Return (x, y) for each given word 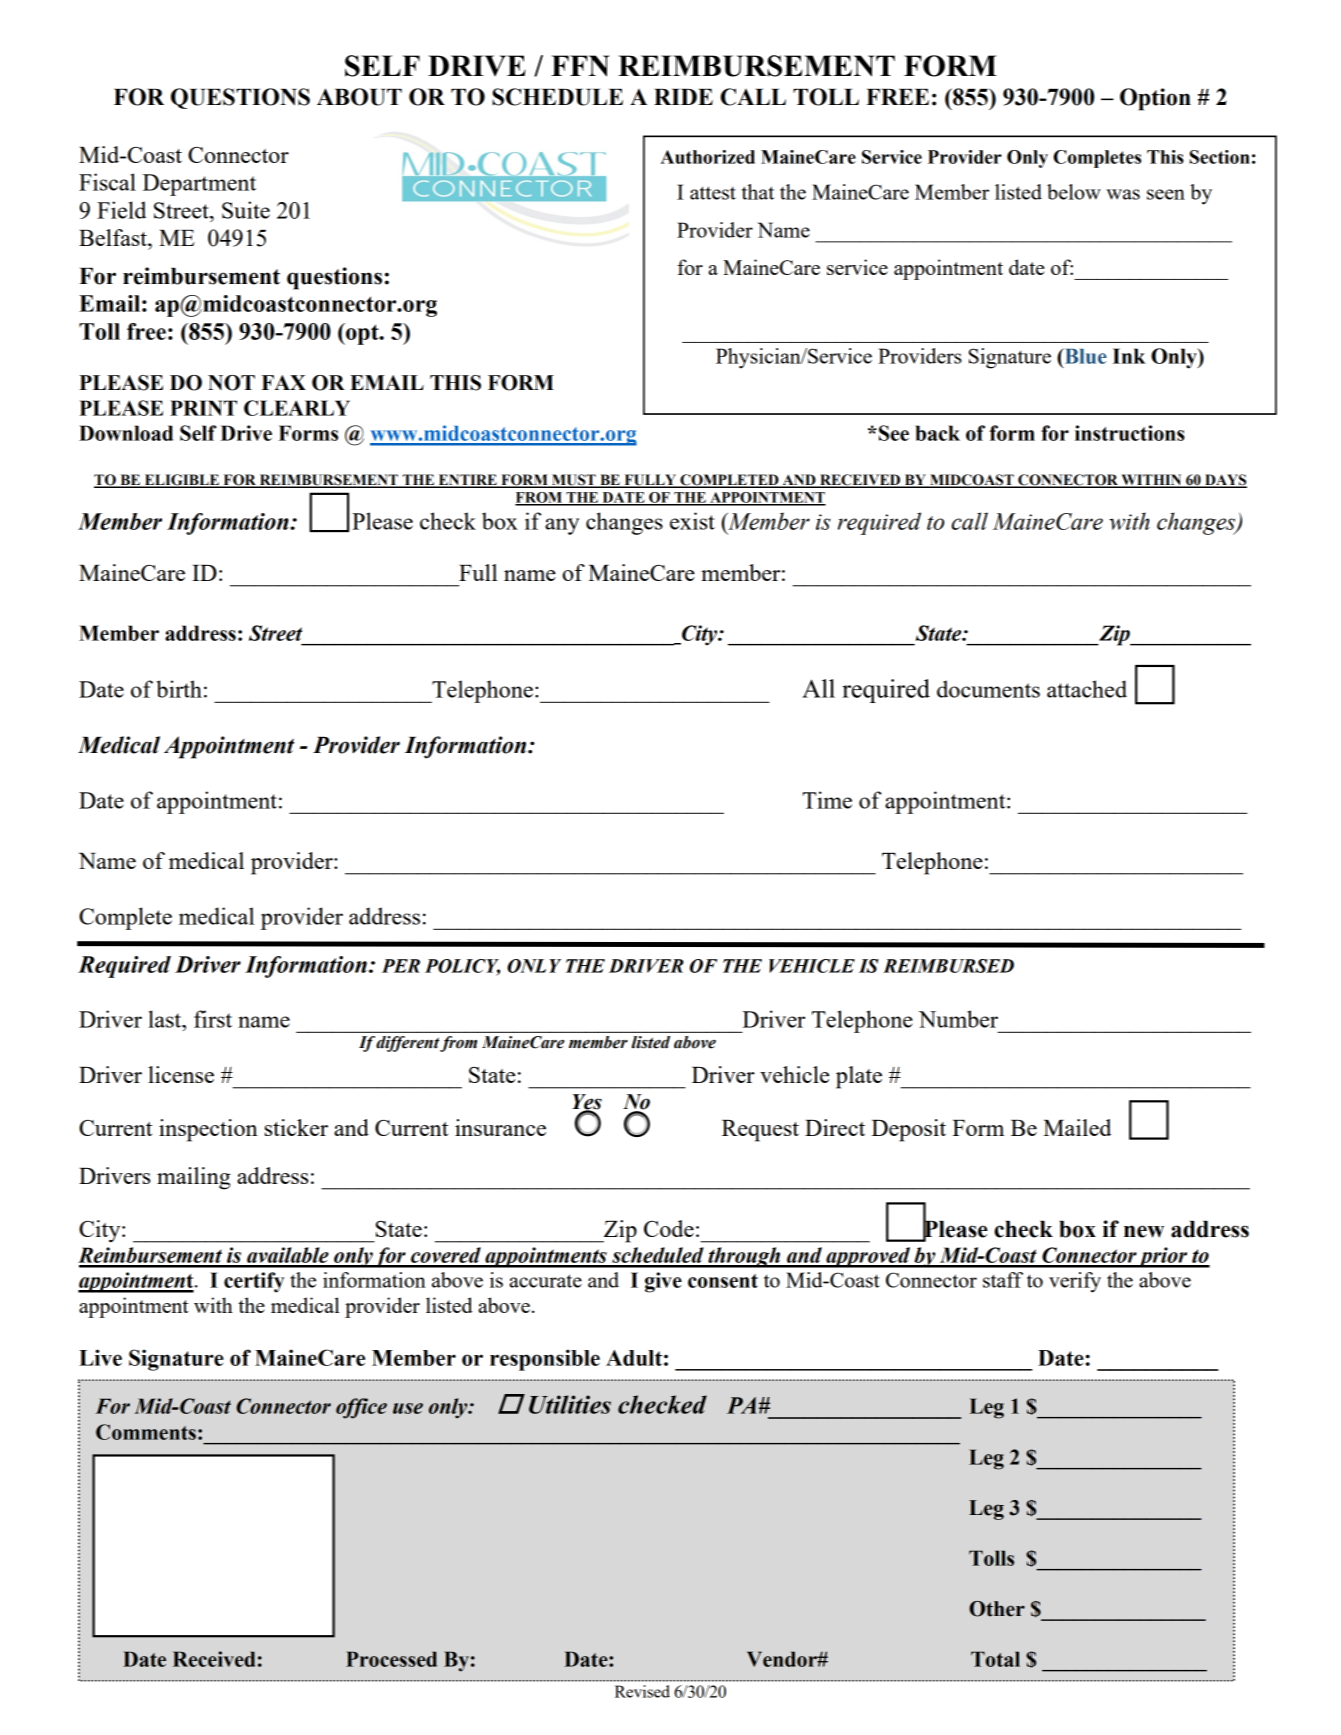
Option (1155, 99)
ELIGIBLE (181, 481)
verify (1075, 1282)
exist (692, 521)
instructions (1130, 433)
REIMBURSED (948, 966)
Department (199, 185)
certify (254, 1282)
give (663, 1282)
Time (827, 800)
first (213, 1019)
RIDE (683, 97)
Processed (391, 1659)
